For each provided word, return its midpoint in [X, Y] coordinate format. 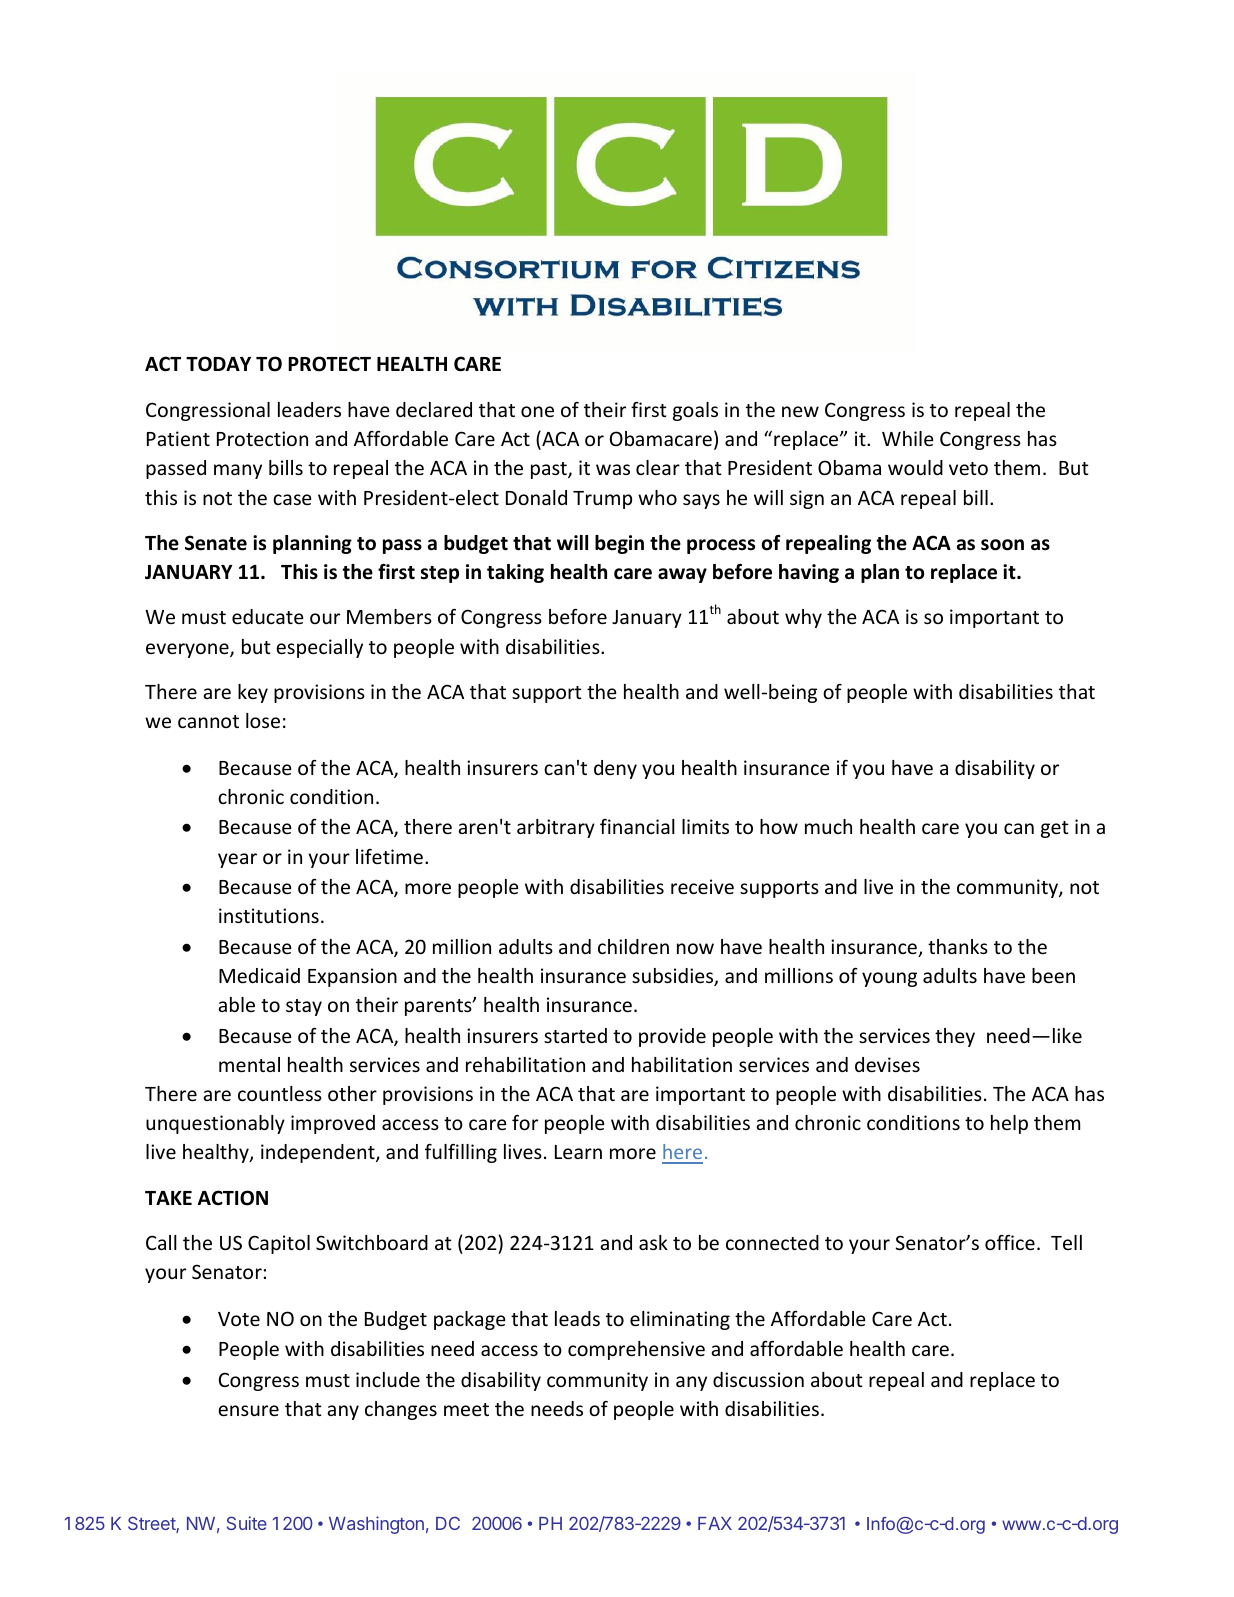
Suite [247, 1523]
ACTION [233, 1198]
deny [615, 769]
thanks [958, 946]
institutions [269, 915]
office [1010, 1242]
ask [653, 1242]
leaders [309, 409]
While [907, 438]
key [253, 693]
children [633, 946]
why [803, 618]
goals [695, 411]
